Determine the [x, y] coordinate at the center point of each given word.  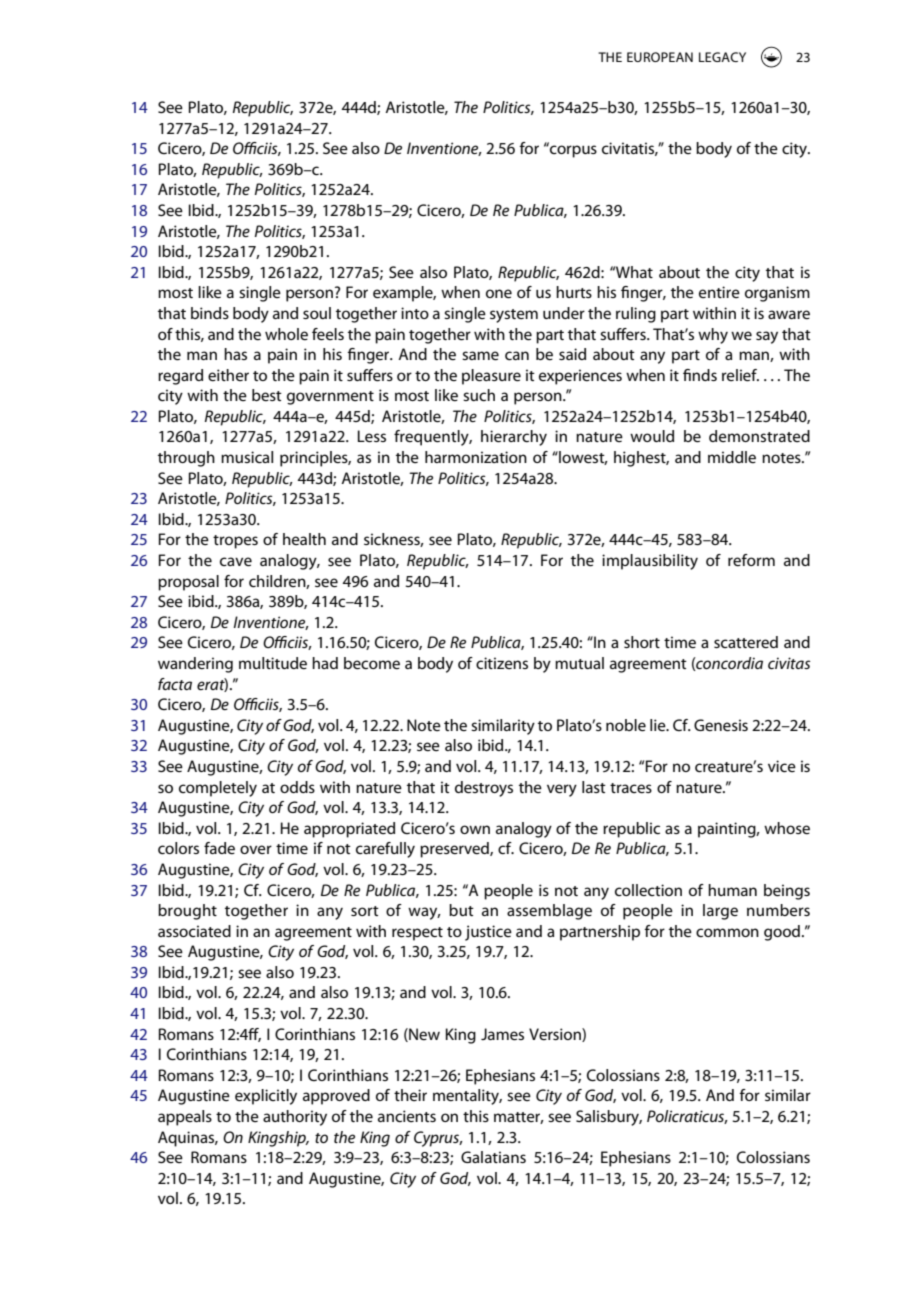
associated [194, 931]
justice [488, 933]
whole [286, 334]
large [720, 912]
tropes [235, 542]
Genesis [721, 725]
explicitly [266, 1097]
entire [719, 292]
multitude [273, 663]
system [514, 316]
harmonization [476, 457]
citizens [502, 663]
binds [210, 313]
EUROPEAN [660, 57]
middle [732, 457]
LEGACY [722, 57]
